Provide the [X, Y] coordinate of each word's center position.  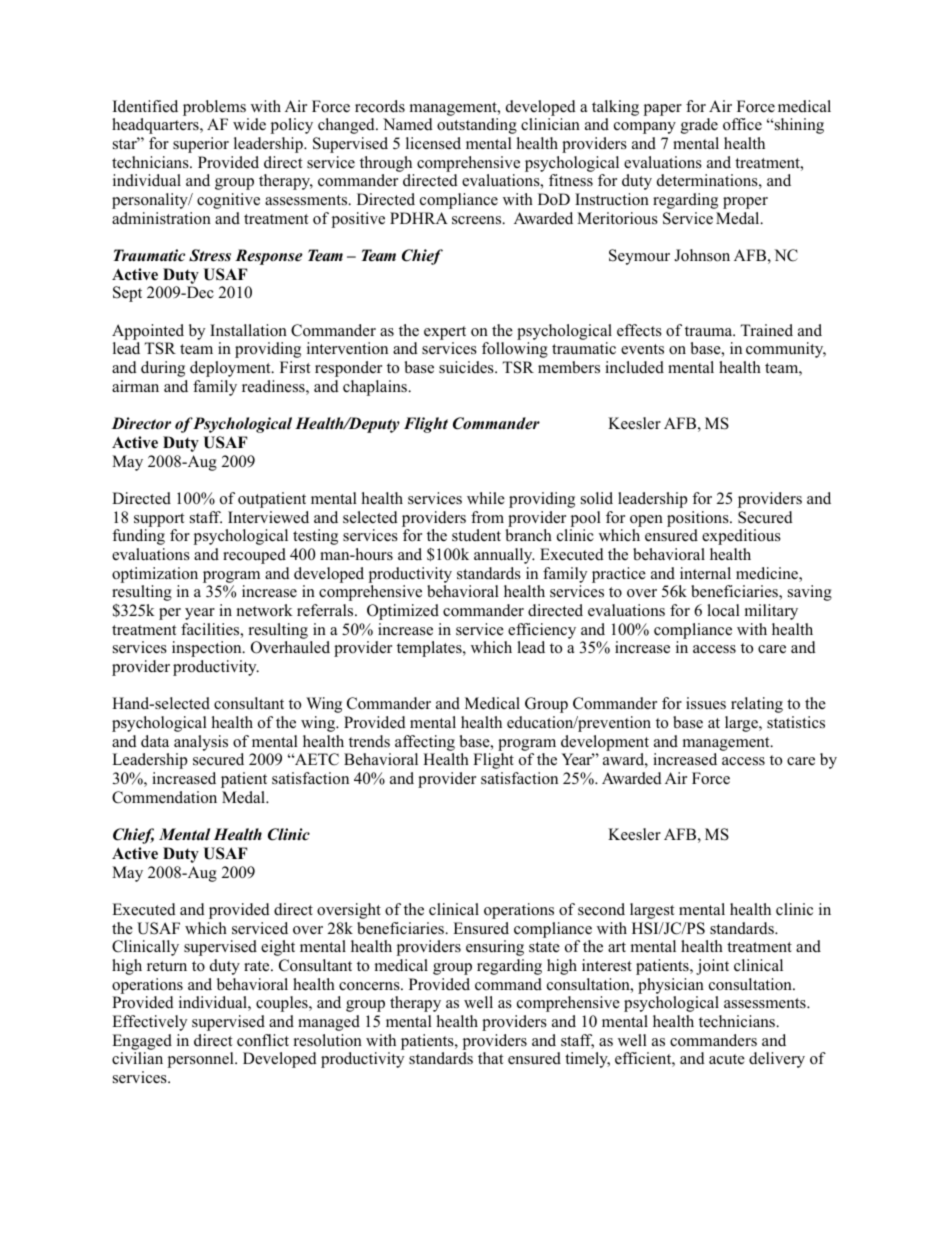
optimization [155, 575]
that [490, 1058]
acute [727, 1059]
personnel [202, 1060]
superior [201, 145]
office [742, 124]
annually [504, 556]
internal [705, 573]
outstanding [477, 126]
